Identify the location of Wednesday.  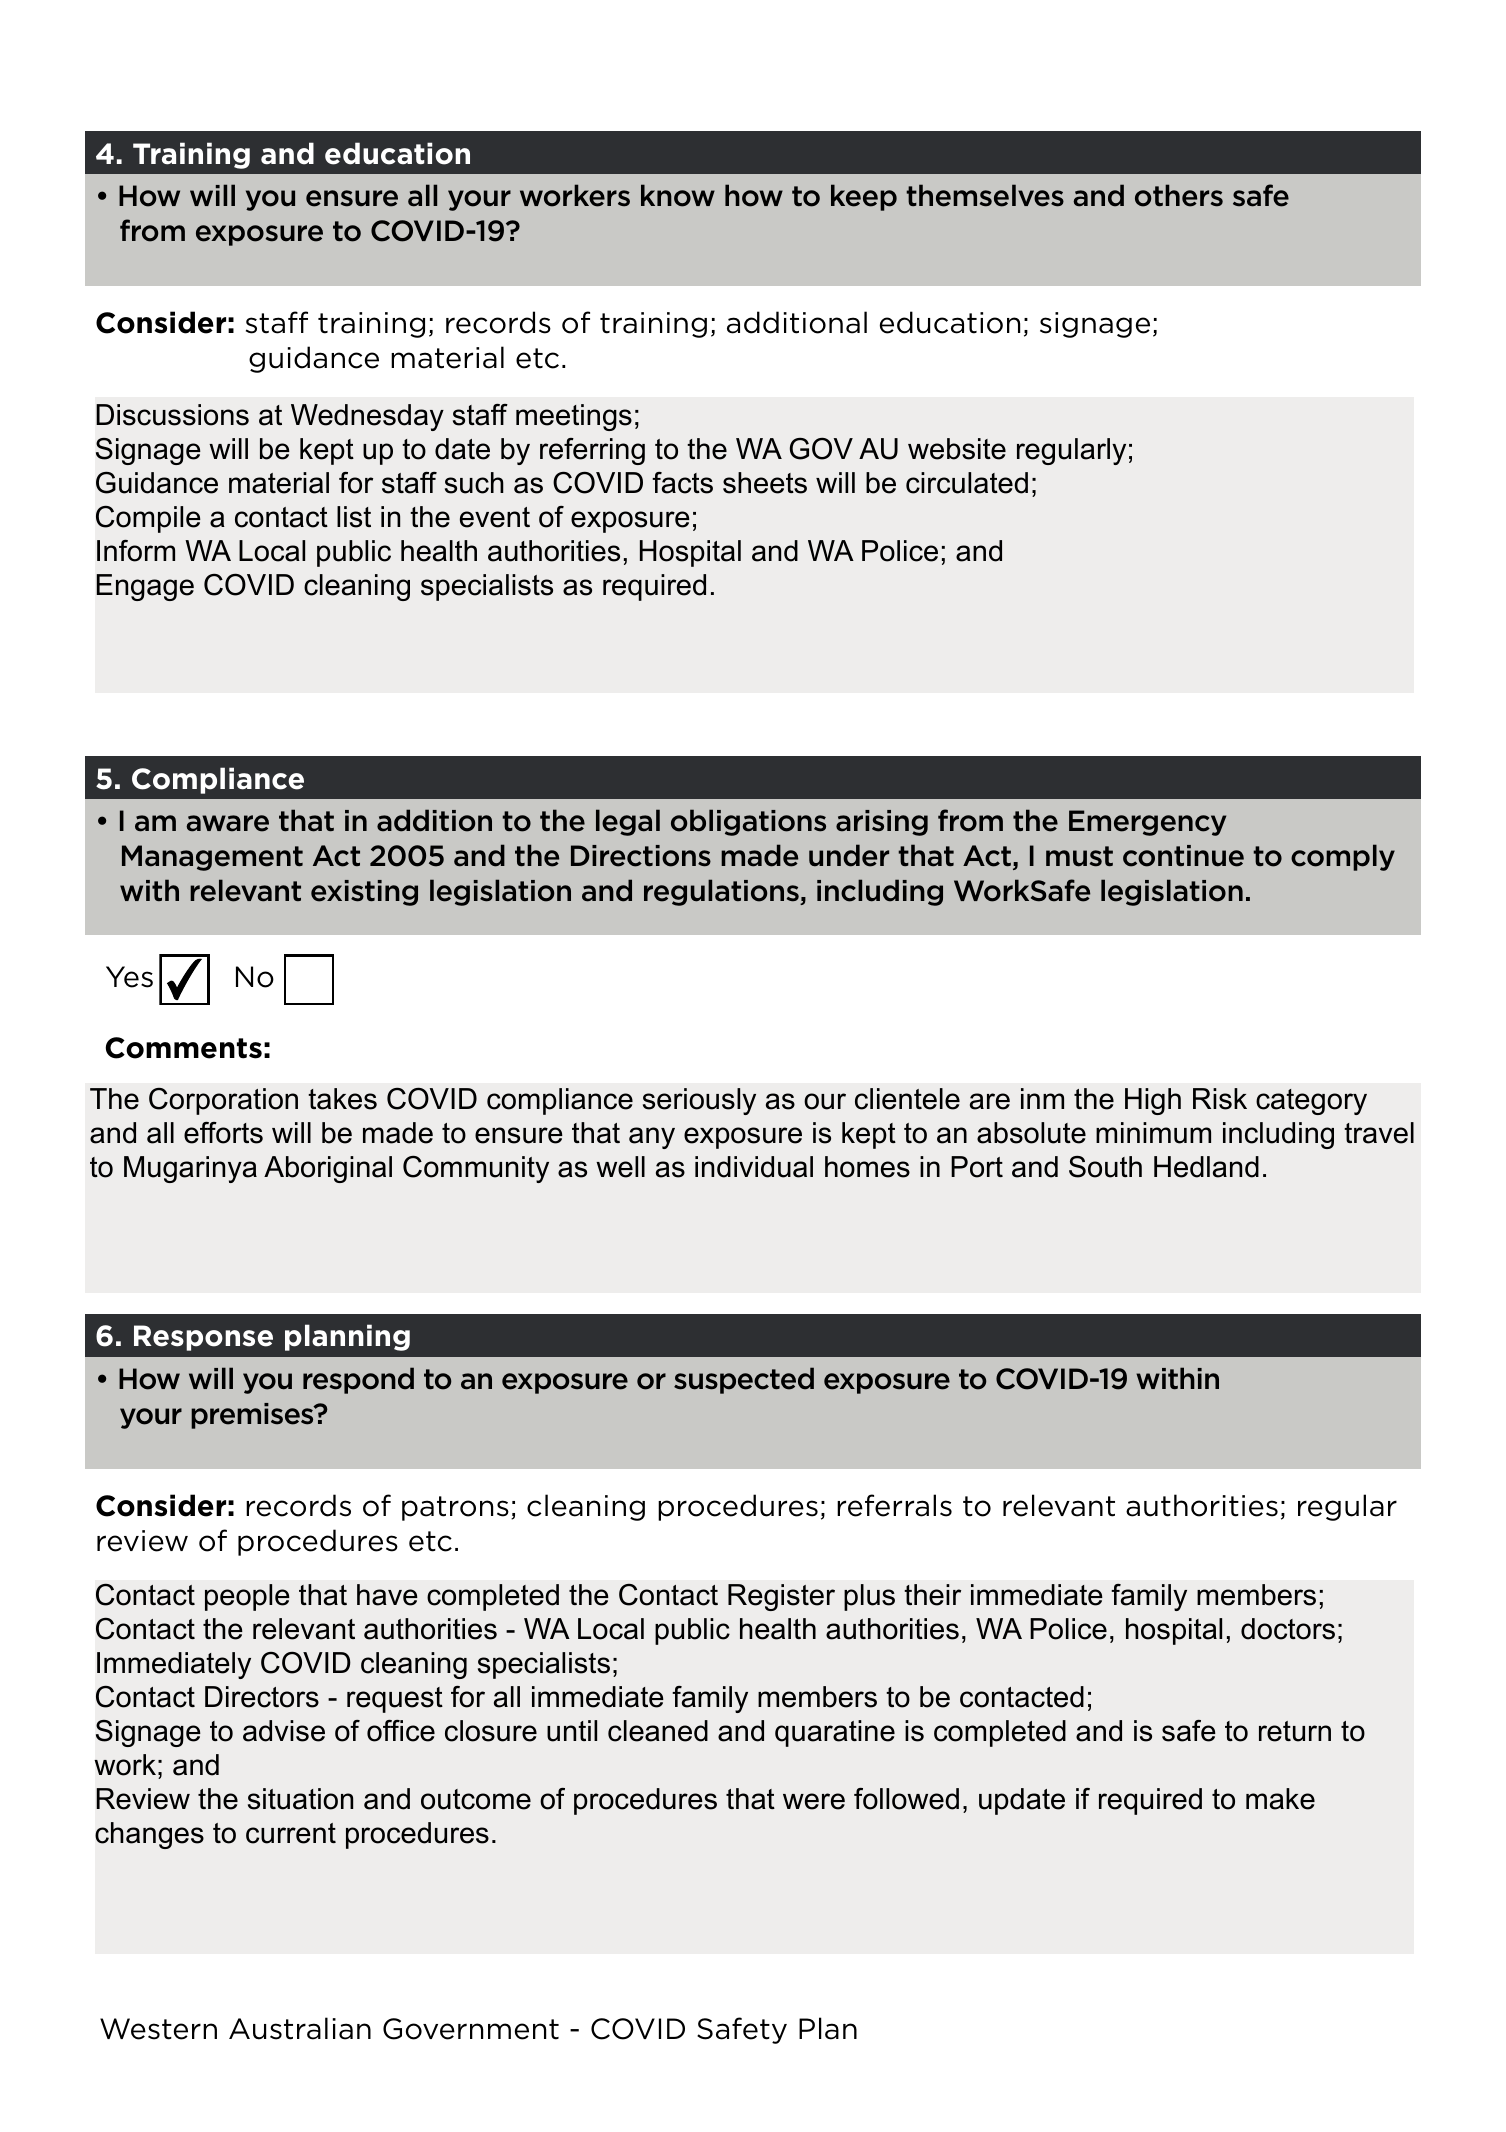
(367, 417).
